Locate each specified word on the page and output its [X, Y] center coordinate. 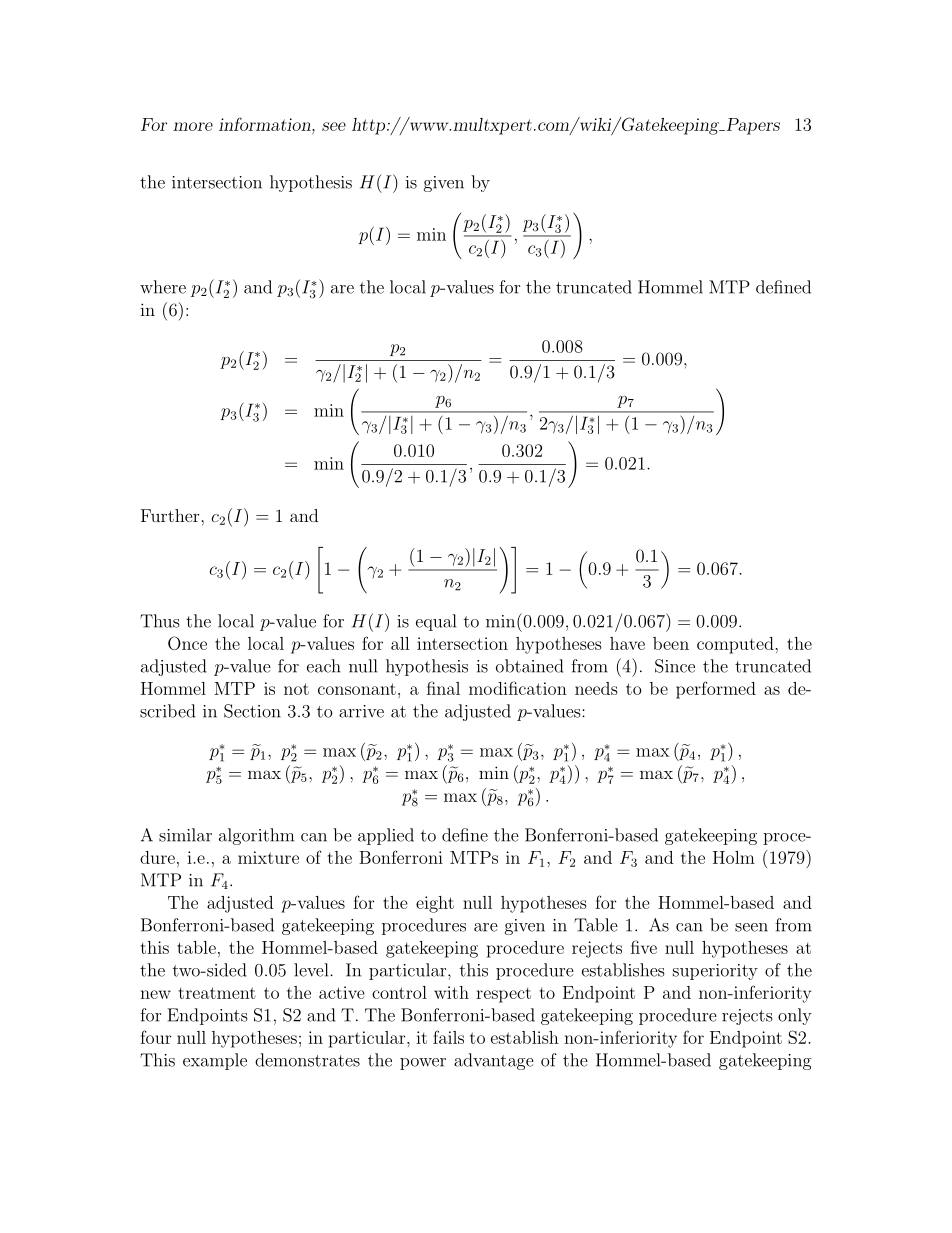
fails [448, 1037]
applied [386, 836]
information [266, 124]
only [795, 1016]
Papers [752, 126]
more [193, 126]
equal [436, 622]
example [215, 1061]
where [163, 287]
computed [736, 645]
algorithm [256, 836]
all [400, 643]
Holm [734, 857]
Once [187, 643]
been [671, 643]
